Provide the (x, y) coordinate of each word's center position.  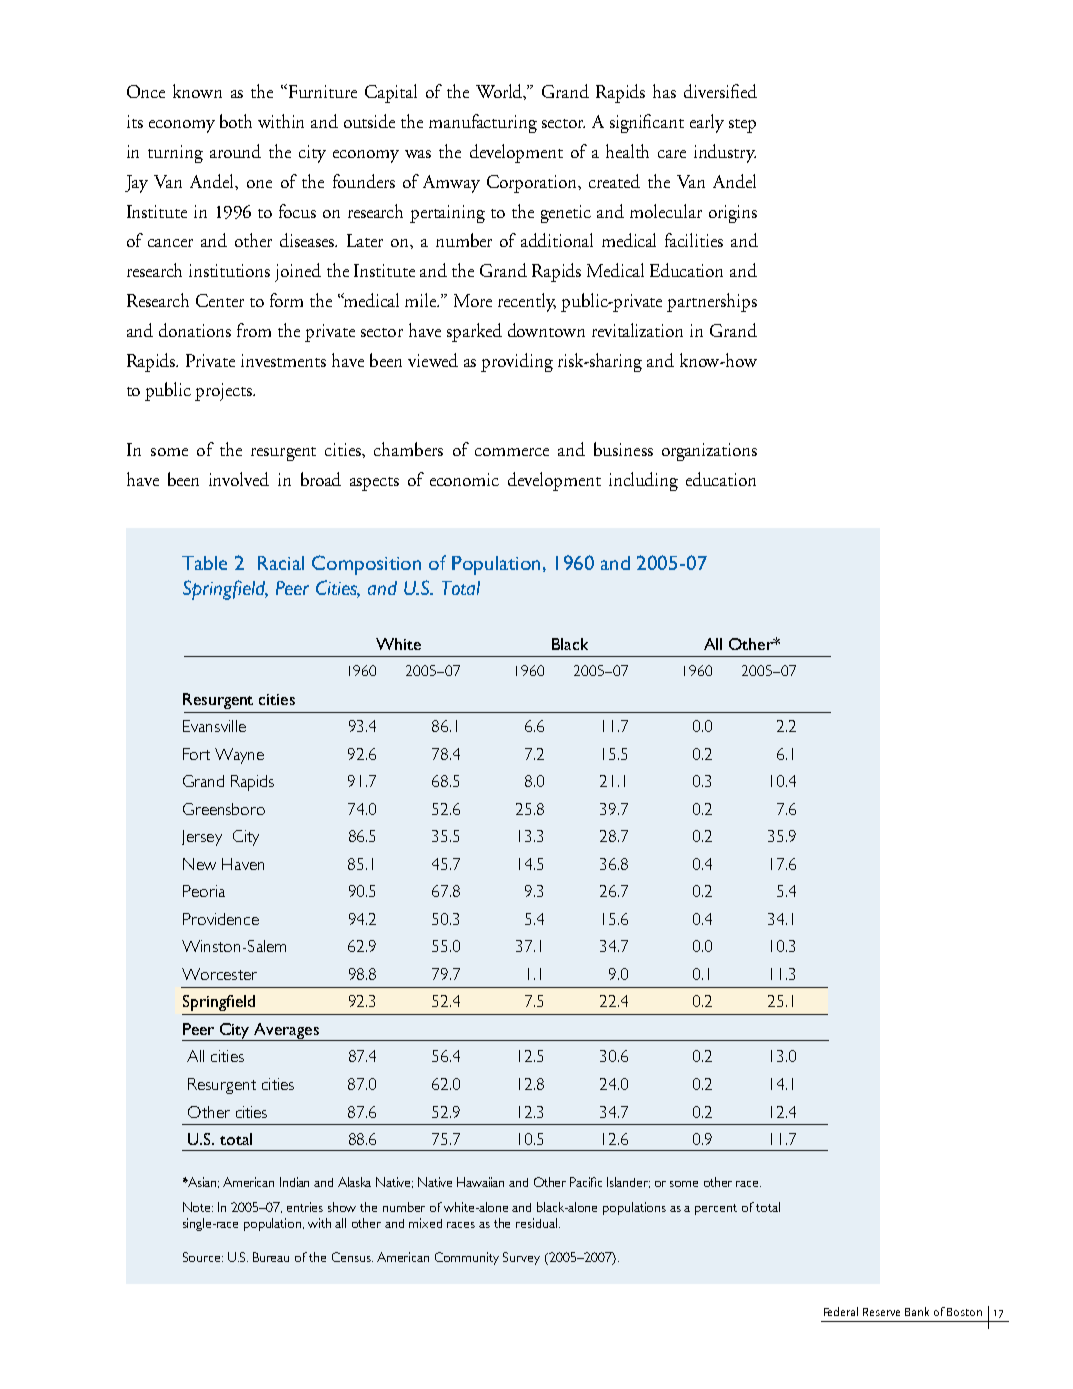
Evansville (214, 726)
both (236, 121)
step (742, 126)
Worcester (219, 974)
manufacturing (483, 123)
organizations (709, 452)
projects (224, 392)
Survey (521, 1258)
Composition (366, 565)
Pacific (586, 1182)
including (643, 481)
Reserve (881, 1312)
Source (203, 1257)
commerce (512, 452)
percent (716, 1209)
